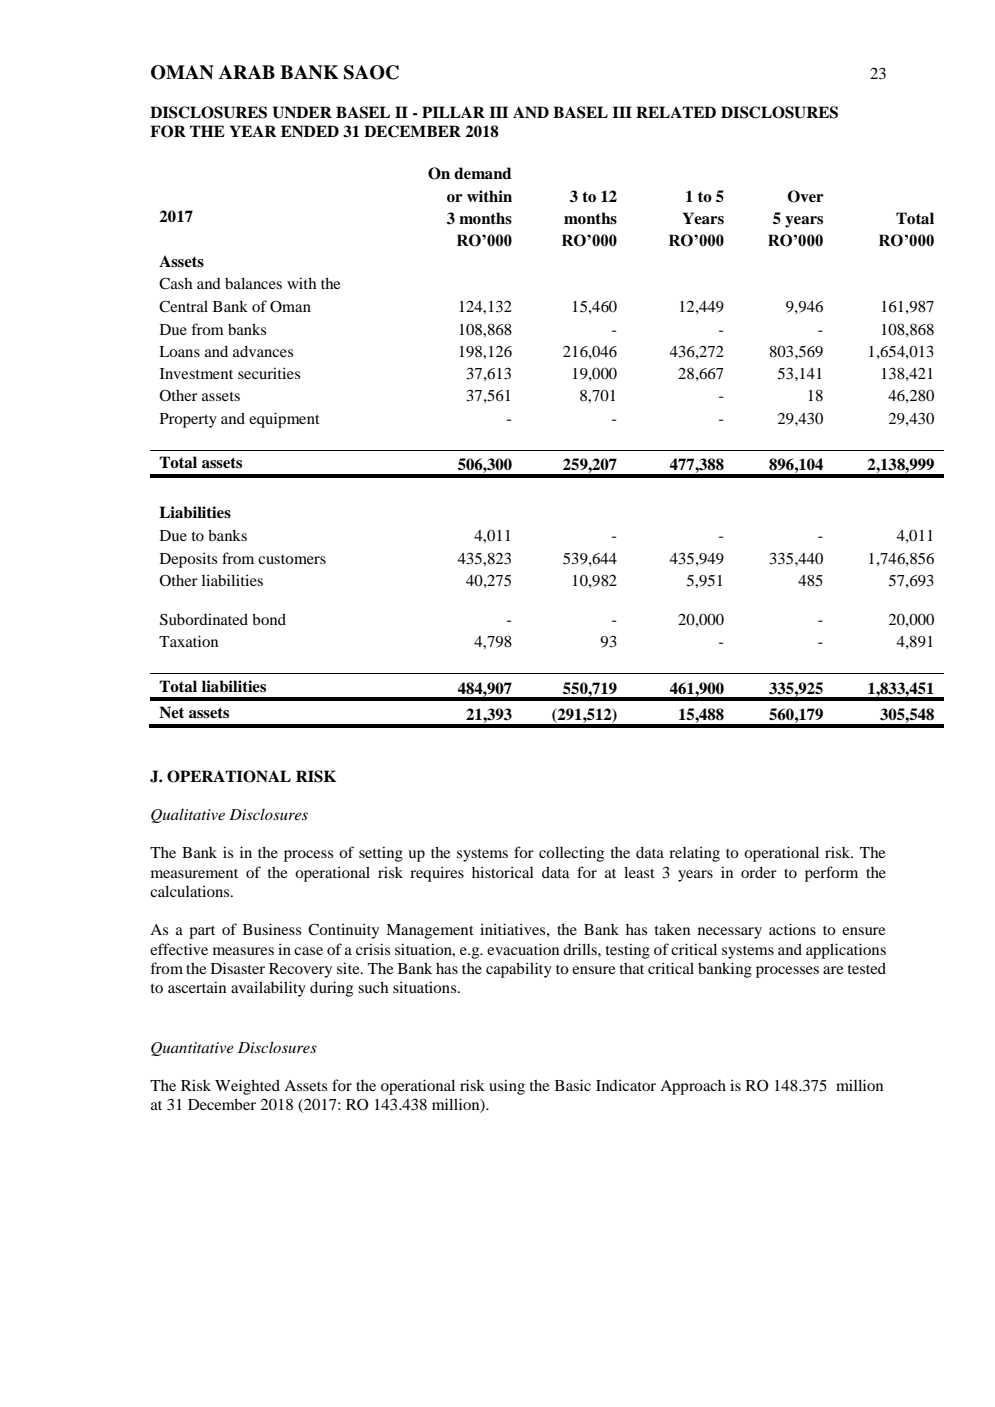 Image resolution: width=995 pixels, height=1407 pixels. What do you see at coordinates (188, 815) in the image?
I see `Qualitative` at bounding box center [188, 815].
